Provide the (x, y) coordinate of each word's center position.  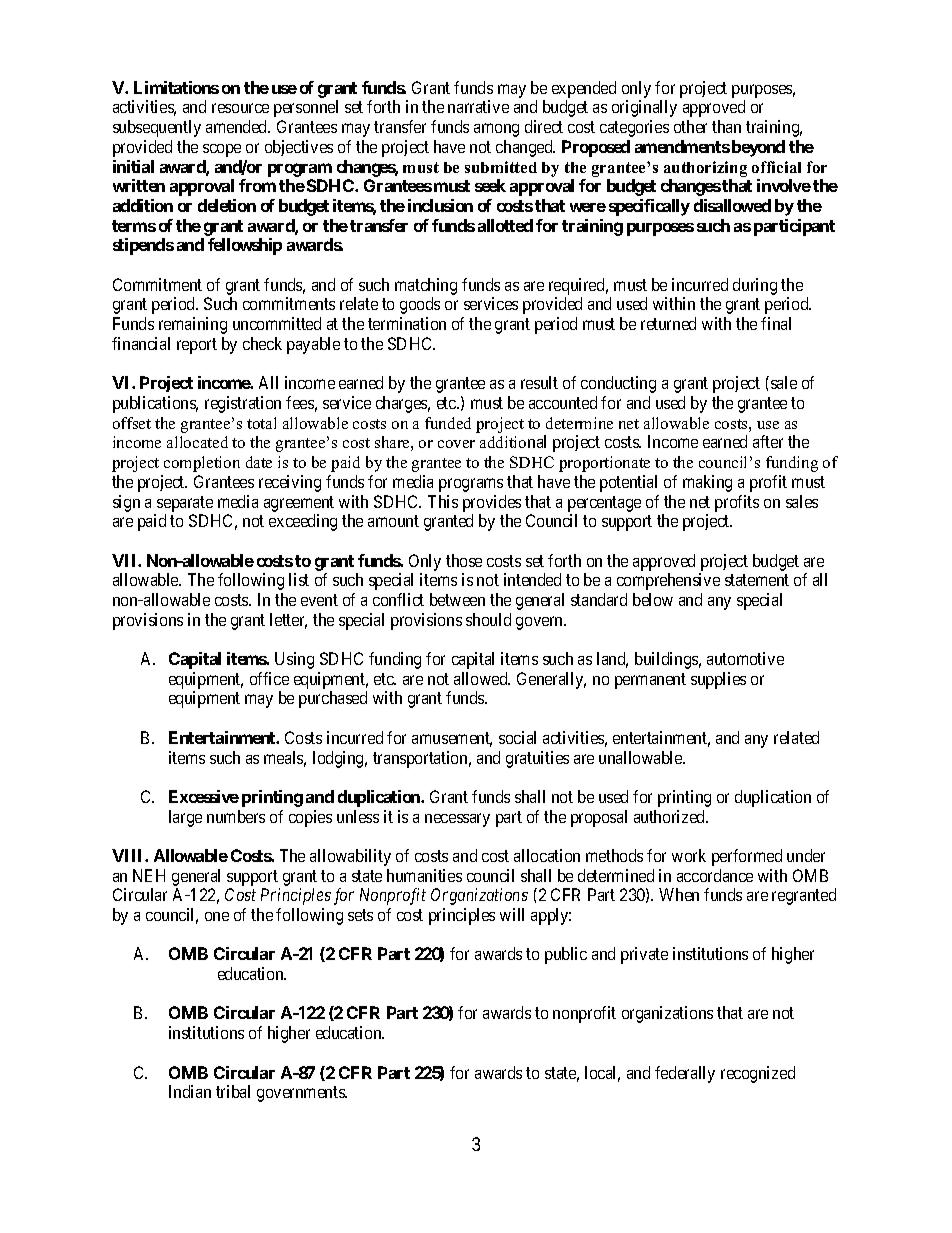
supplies (718, 680)
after (768, 441)
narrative (478, 106)
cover (456, 444)
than (726, 126)
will (512, 914)
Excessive (204, 796)
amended (238, 126)
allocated (197, 442)
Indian (190, 1091)
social (517, 737)
